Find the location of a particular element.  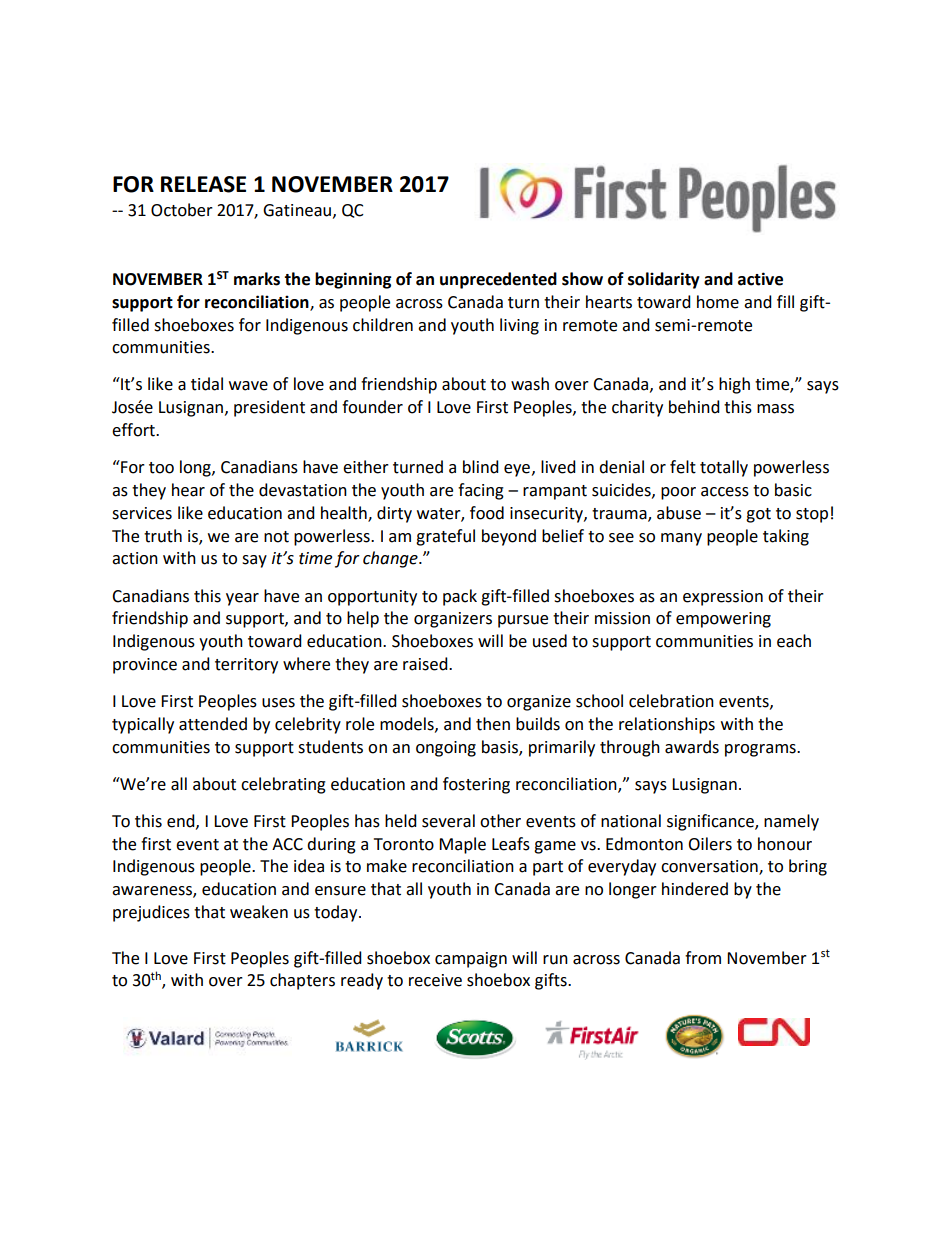

tidal is located at coordinates (207, 384).
